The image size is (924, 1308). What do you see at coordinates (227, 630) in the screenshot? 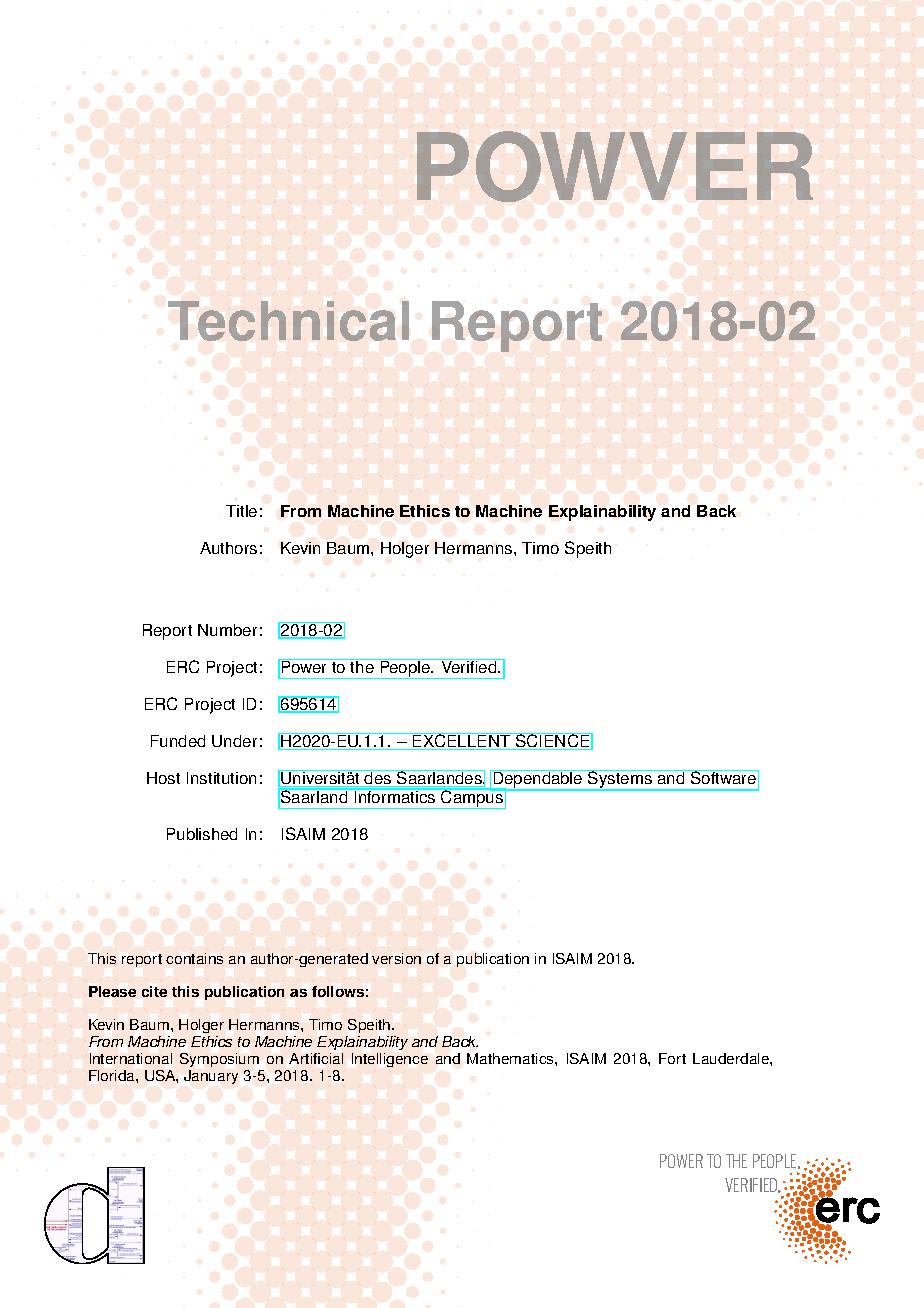
I see `Number` at bounding box center [227, 630].
